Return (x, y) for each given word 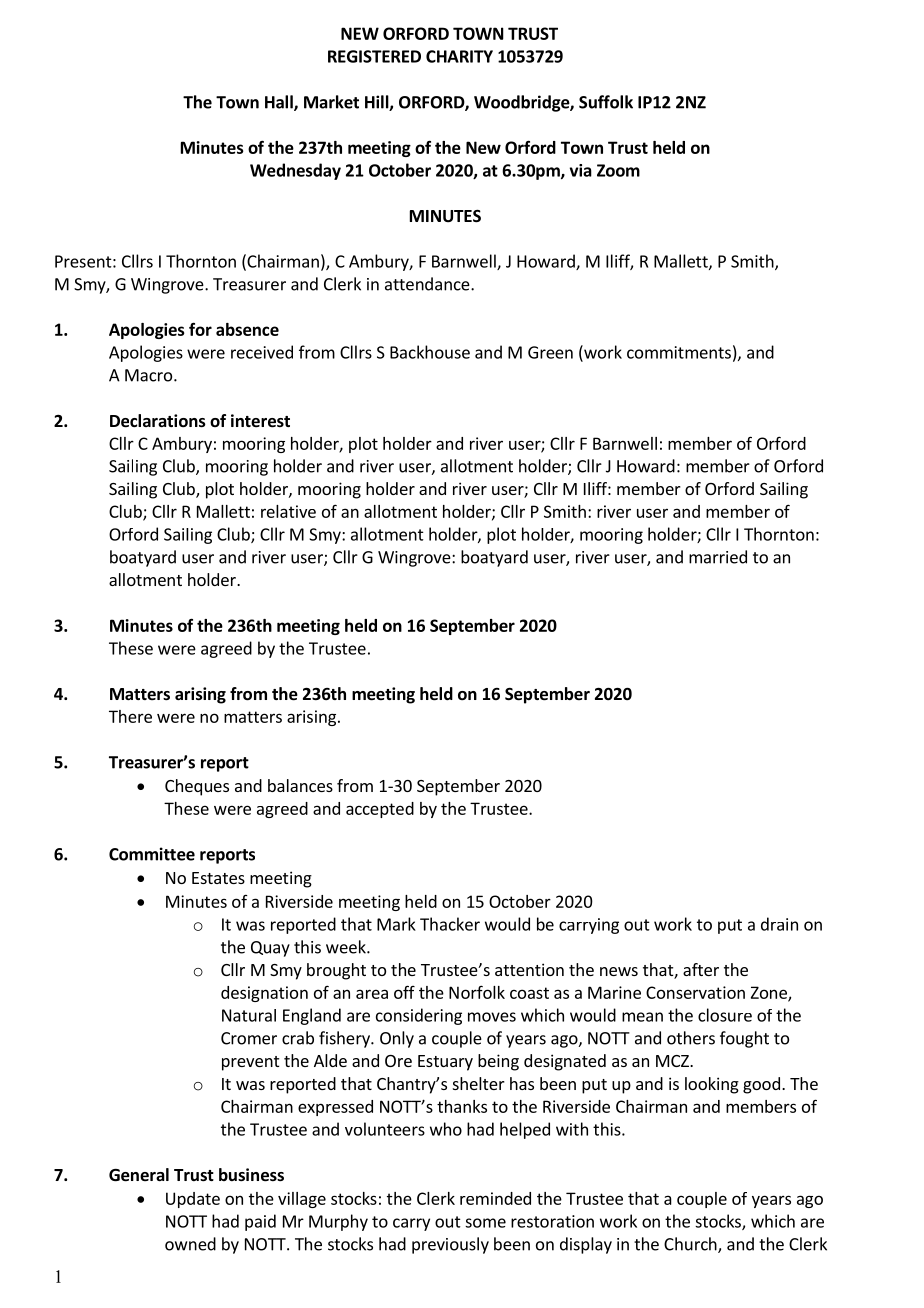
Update (193, 1200)
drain (779, 924)
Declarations (158, 421)
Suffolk (606, 102)
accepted (380, 810)
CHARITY (459, 56)
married (718, 557)
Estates (218, 878)
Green (550, 352)
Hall (280, 103)
